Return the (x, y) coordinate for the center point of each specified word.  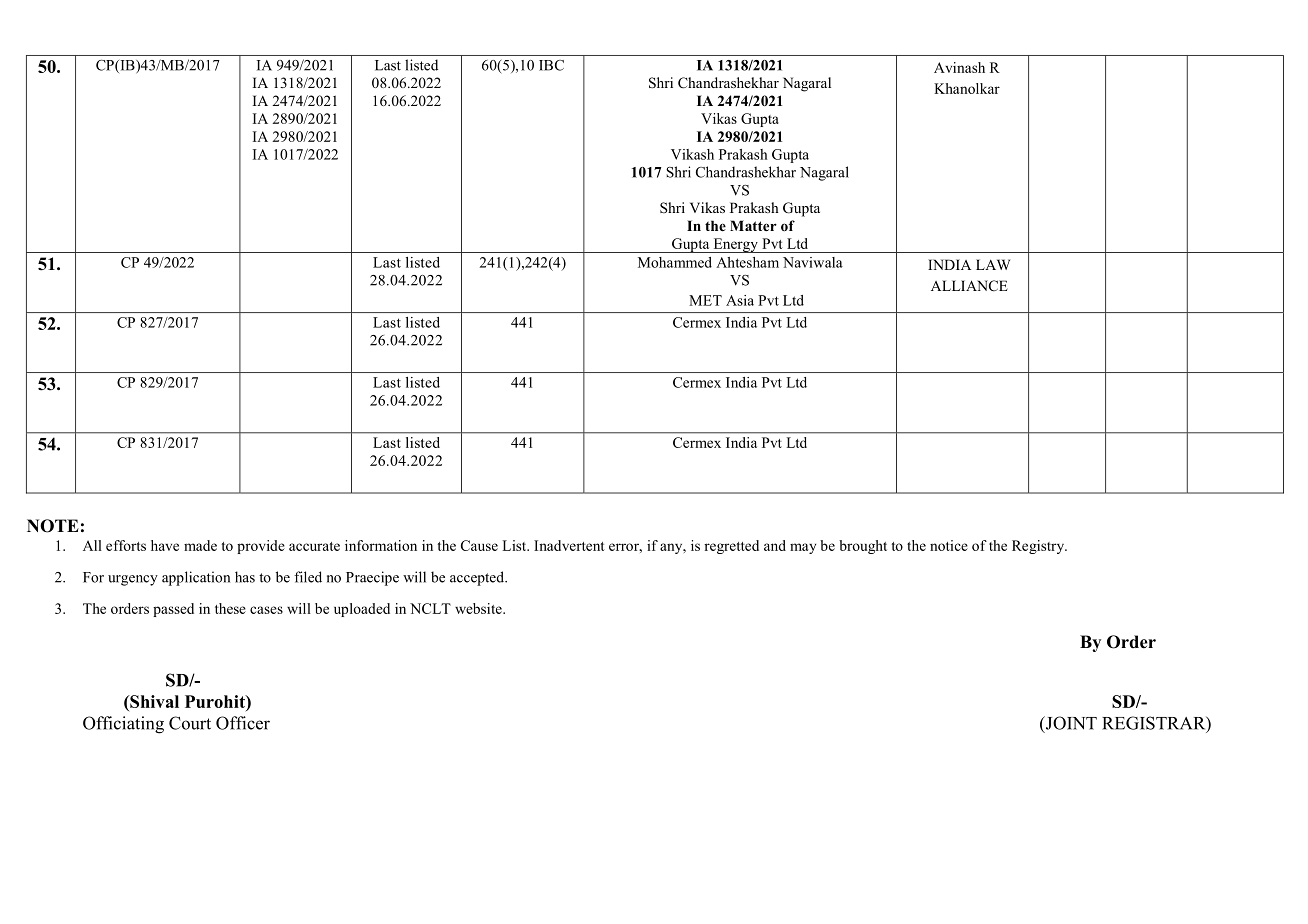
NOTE (53, 526)
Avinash (959, 67)
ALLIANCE (969, 286)
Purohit (216, 701)
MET (705, 300)
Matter (753, 225)
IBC (551, 65)
